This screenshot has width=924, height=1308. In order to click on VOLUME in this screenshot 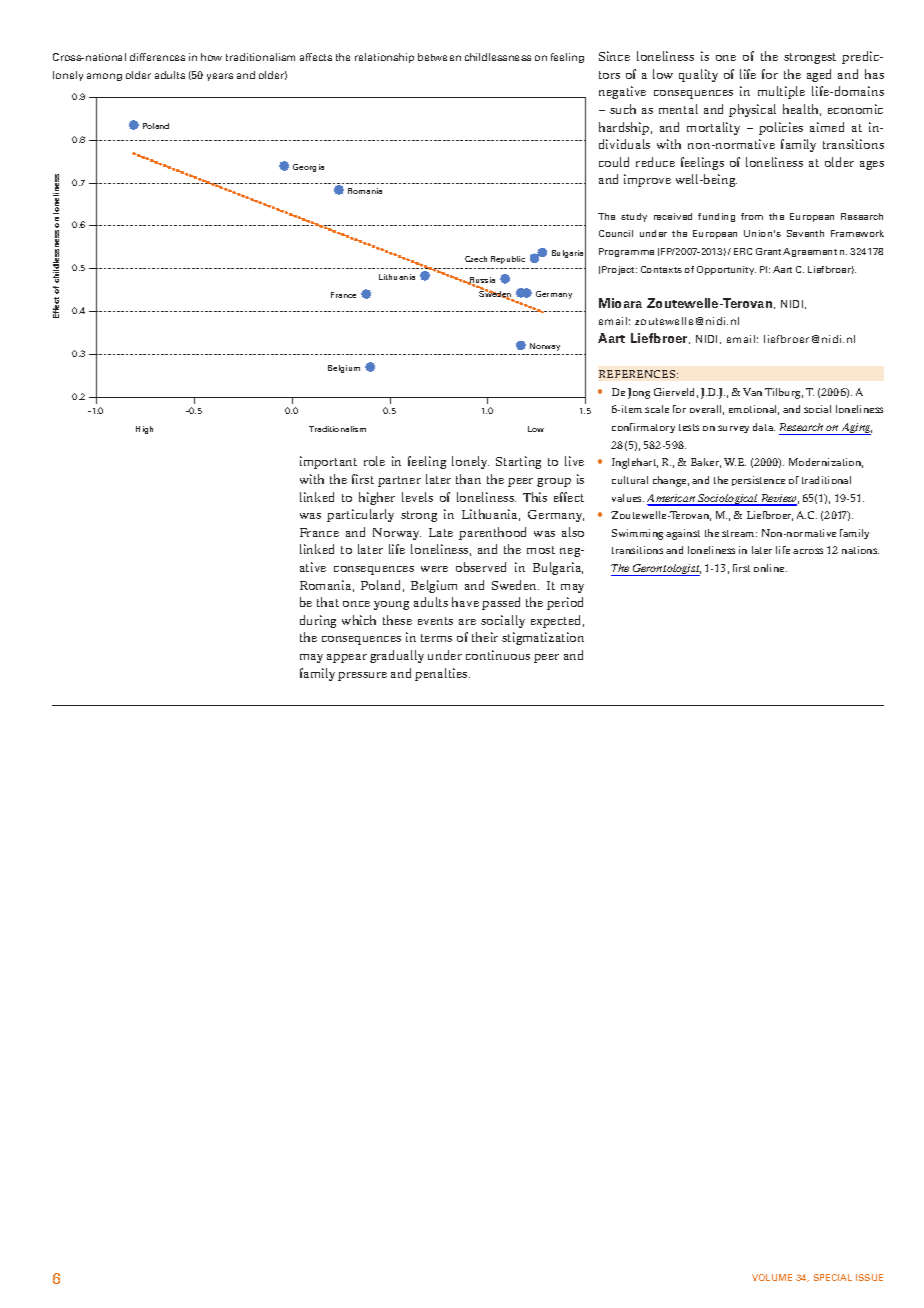, I will do `click(772, 1277)`.
